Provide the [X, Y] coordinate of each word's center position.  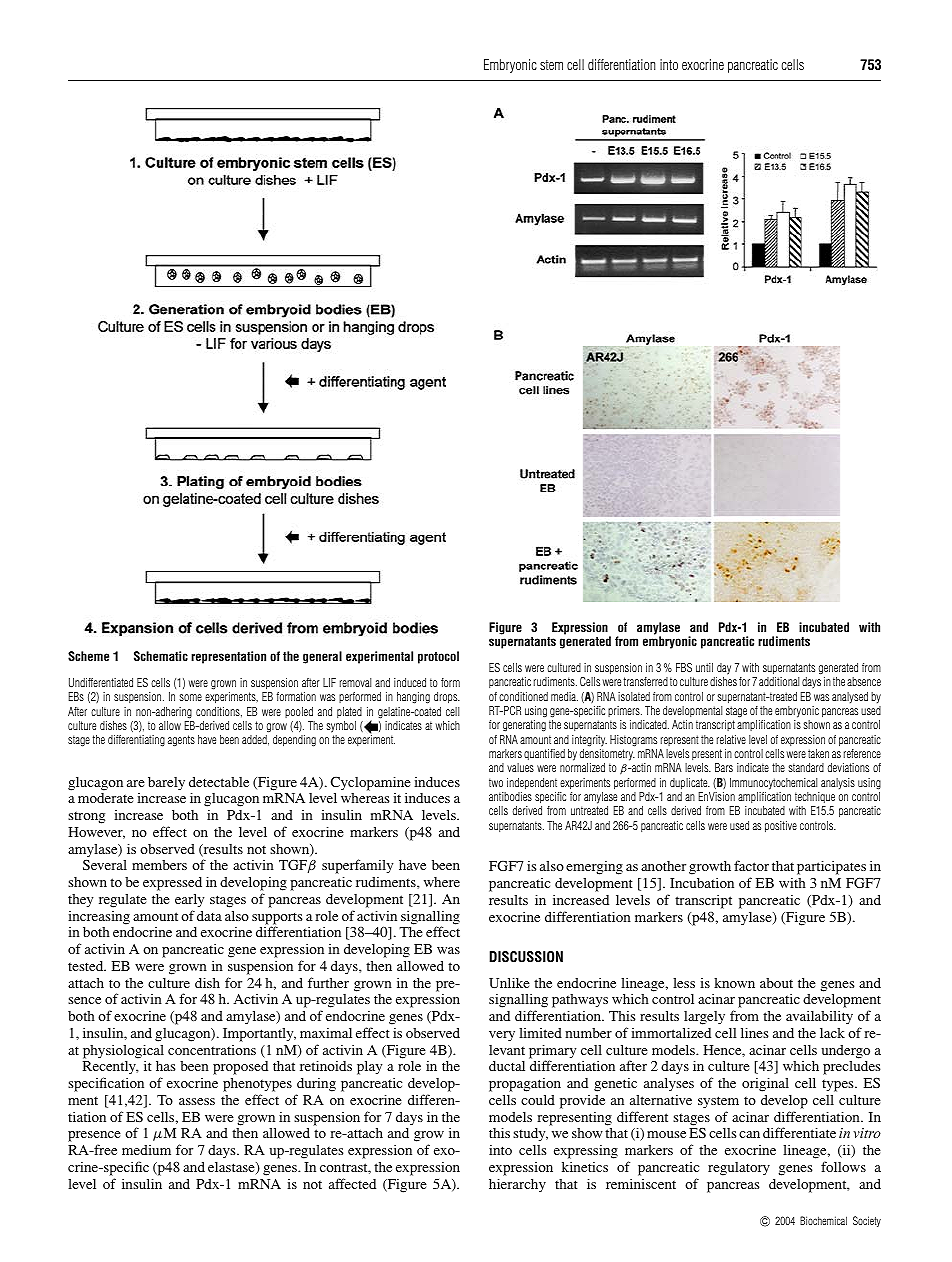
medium [146, 1150]
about [776, 983]
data [209, 916]
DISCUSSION [526, 957]
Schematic [161, 656]
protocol [438, 657]
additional [779, 681]
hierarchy [517, 1185]
